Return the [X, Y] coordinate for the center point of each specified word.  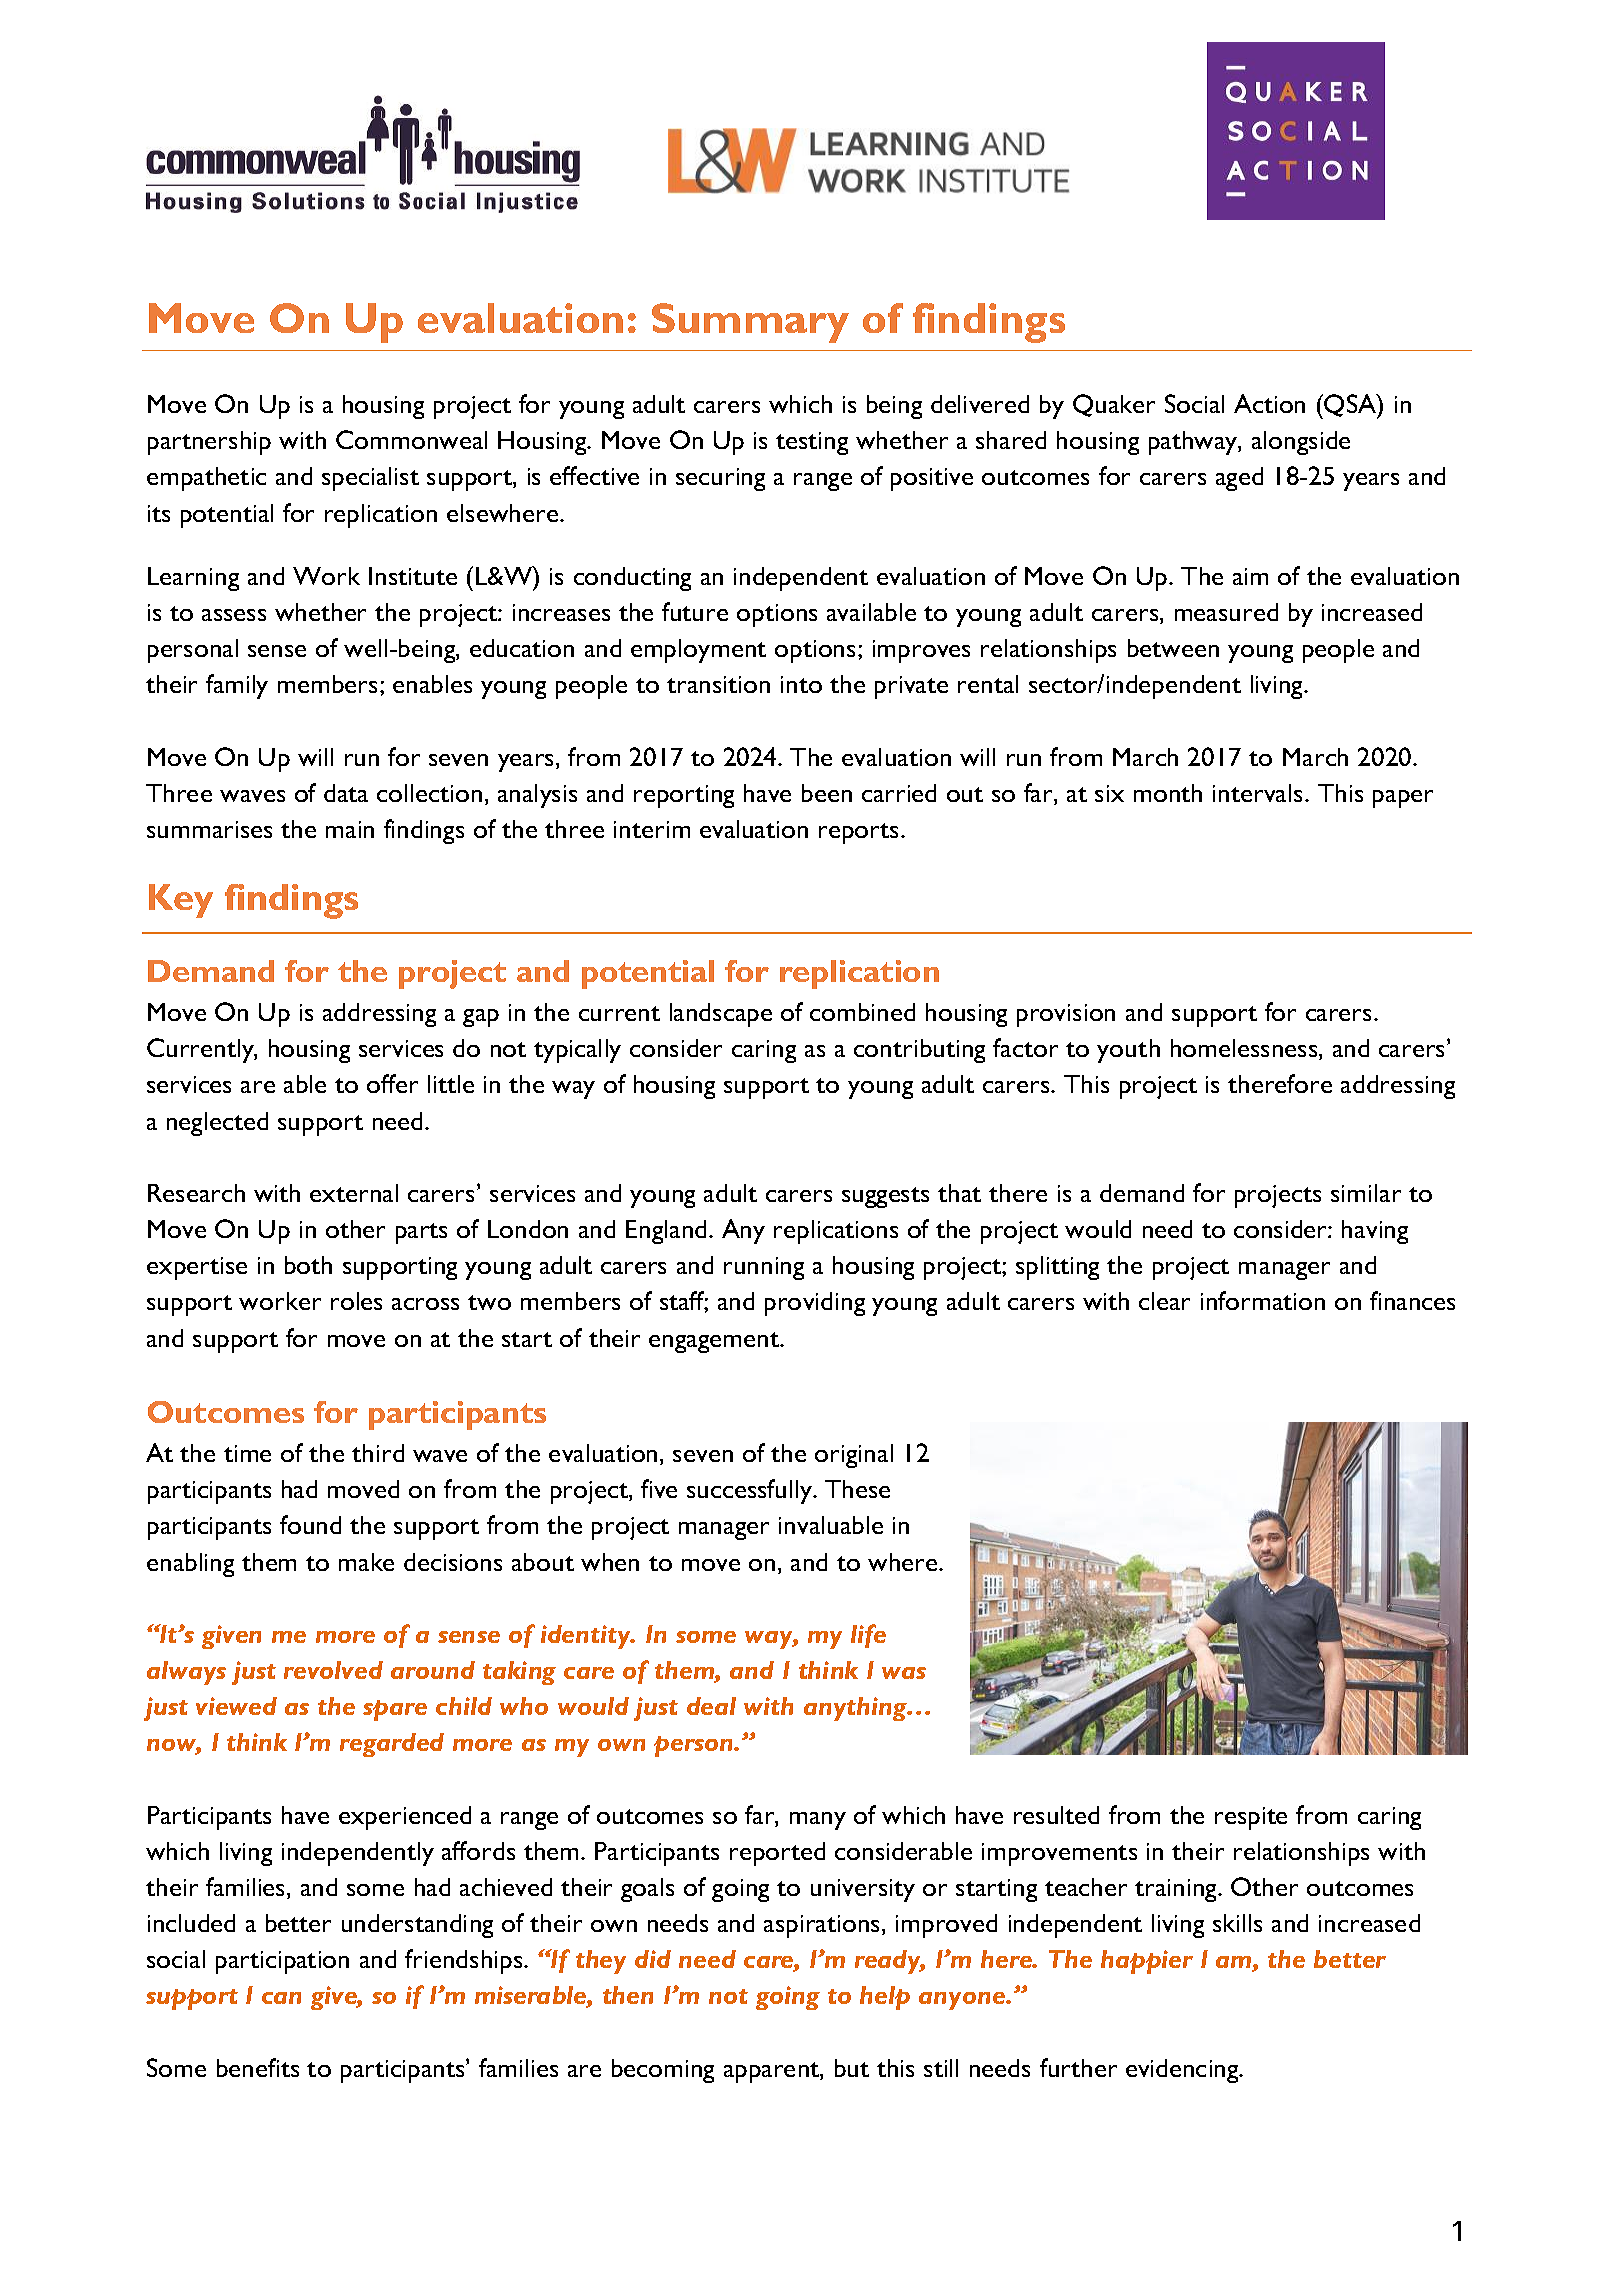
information [1263, 1300]
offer [392, 1083]
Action [1269, 403]
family [237, 686]
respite [1251, 1818]
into [801, 684]
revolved [333, 1670]
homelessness [1245, 1049]
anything [856, 1709]
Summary [750, 323]
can [281, 1998]
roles [356, 1301]
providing [815, 1304]
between [1173, 648]
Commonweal [411, 439]
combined [862, 1012]
